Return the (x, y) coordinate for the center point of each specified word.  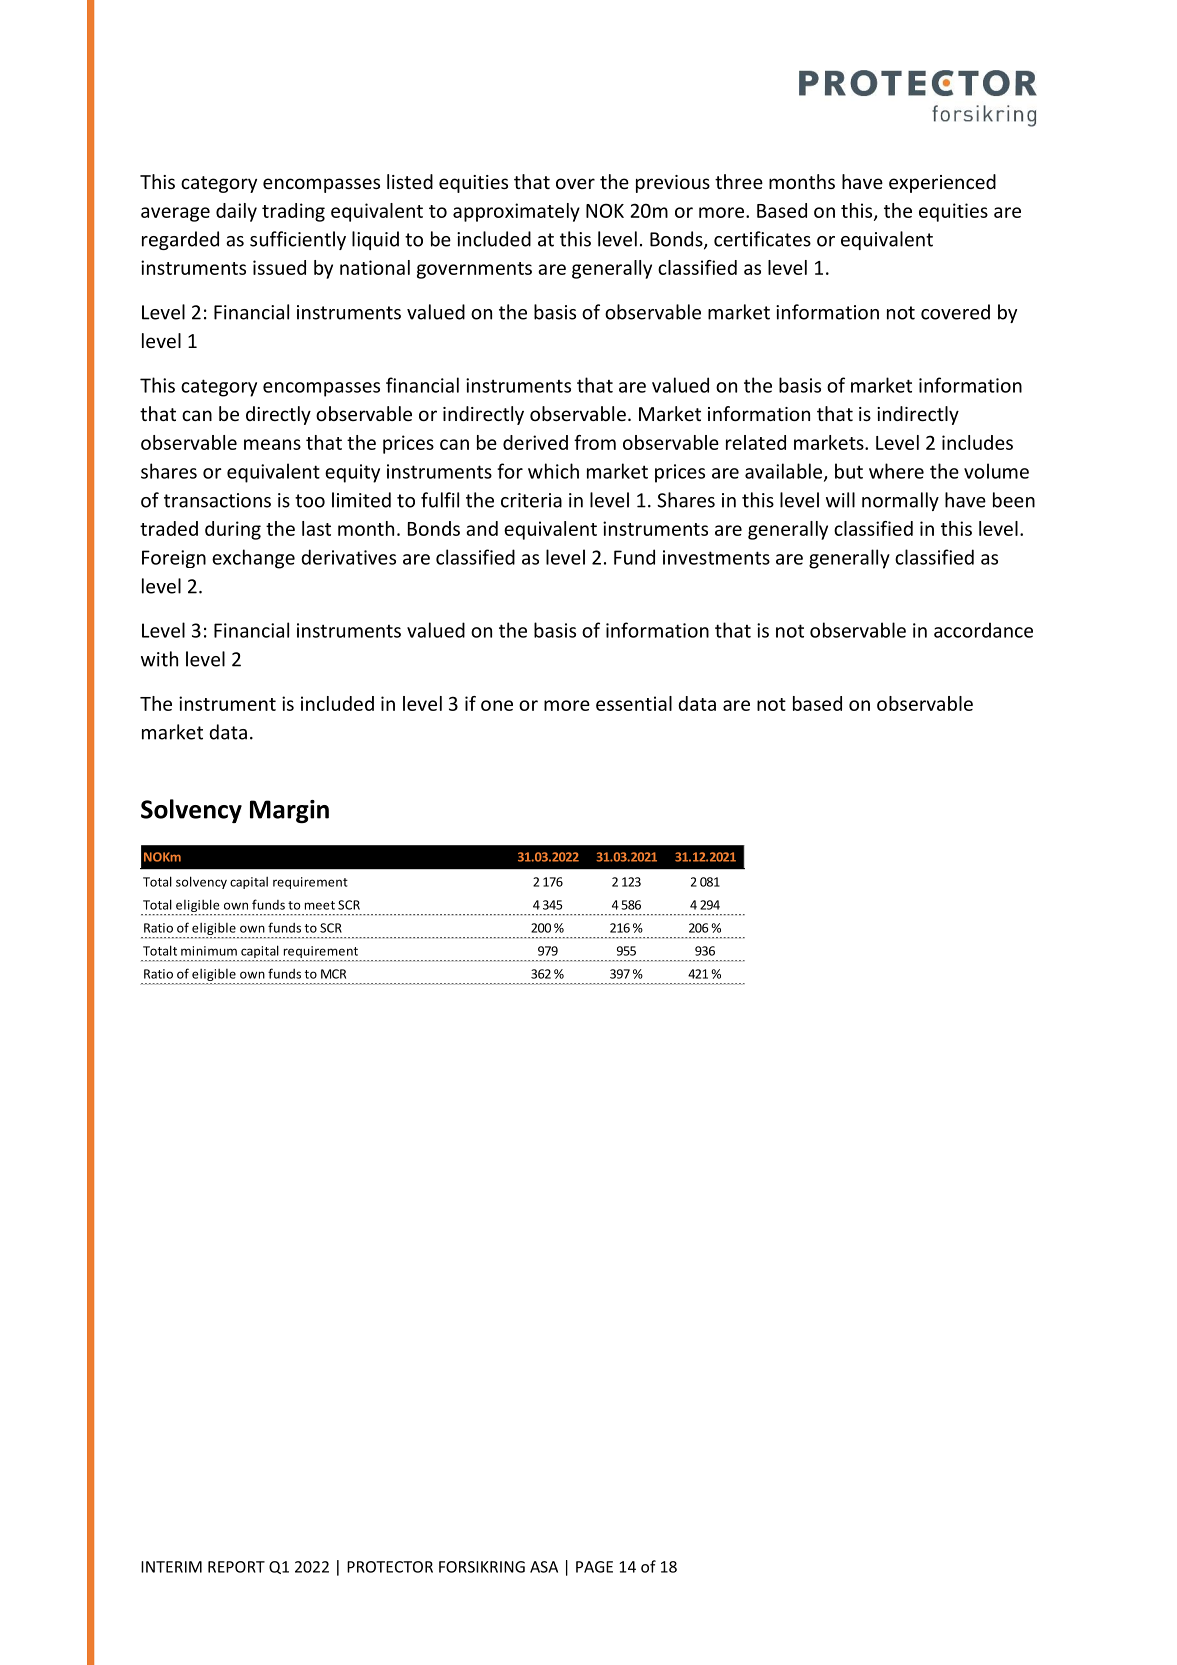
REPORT (236, 1567)
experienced (942, 183)
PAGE (594, 1567)
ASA (544, 1567)
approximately (516, 212)
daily (236, 212)
